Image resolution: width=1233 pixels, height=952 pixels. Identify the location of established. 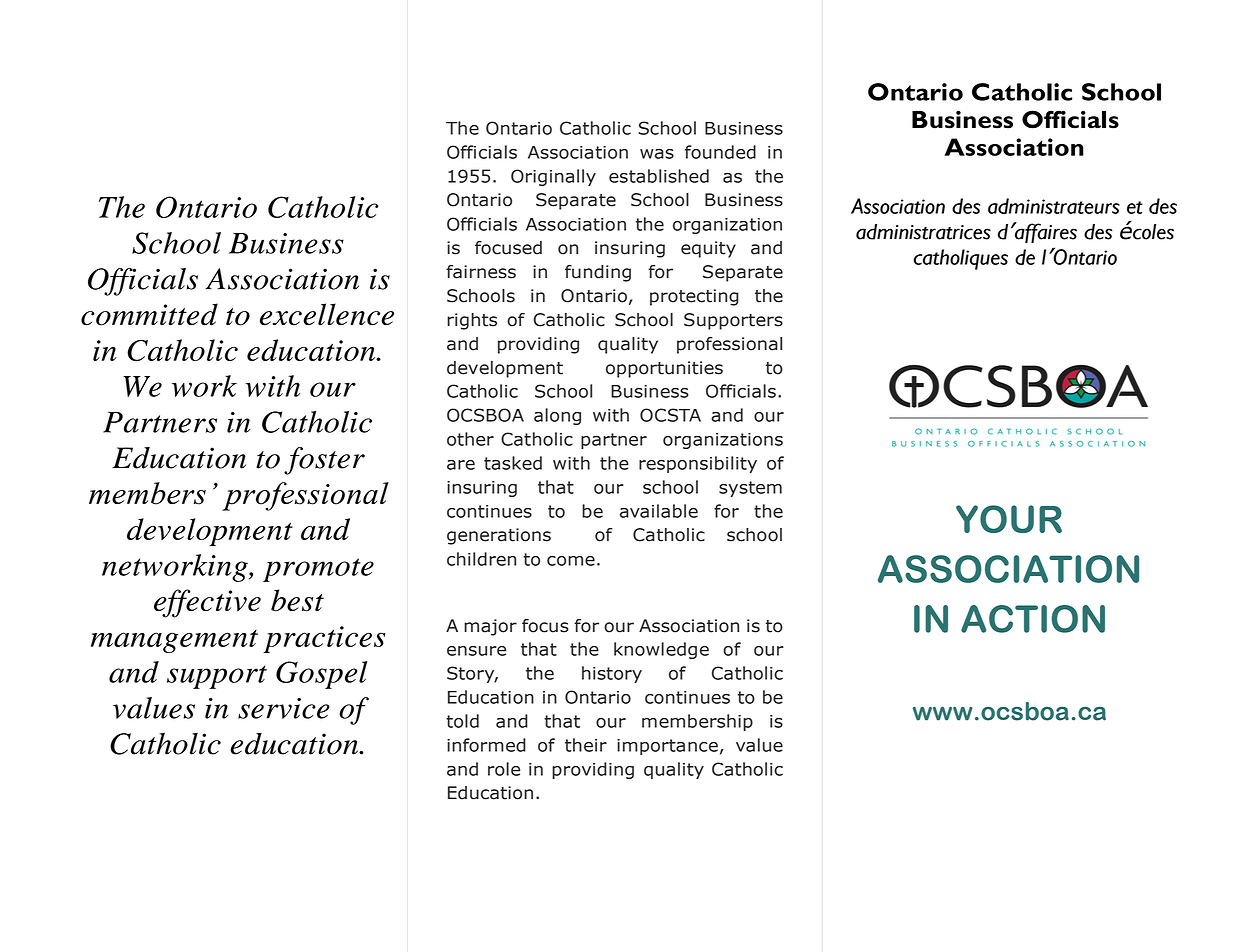
(659, 176).
